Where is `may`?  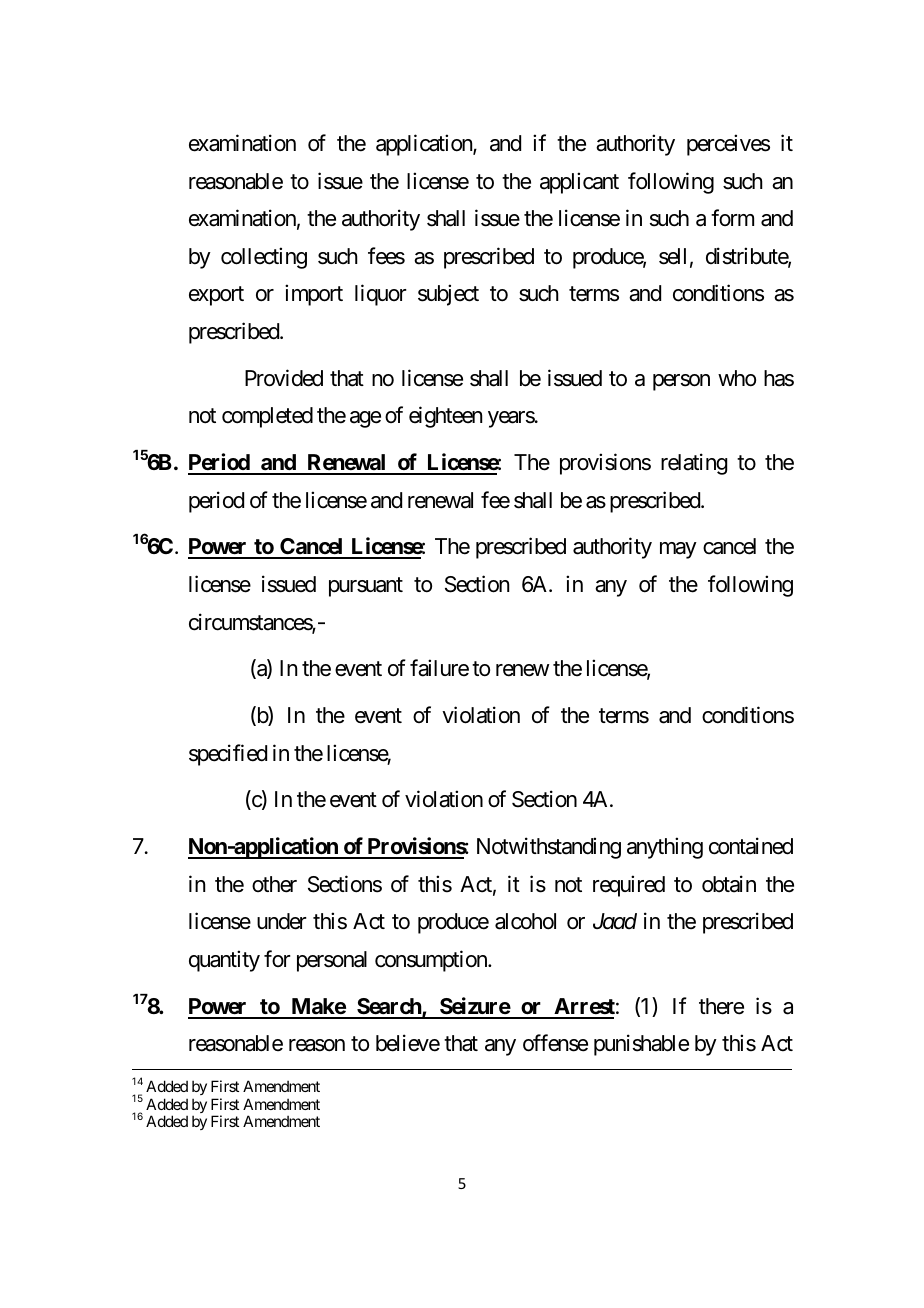 may is located at coordinates (678, 550).
